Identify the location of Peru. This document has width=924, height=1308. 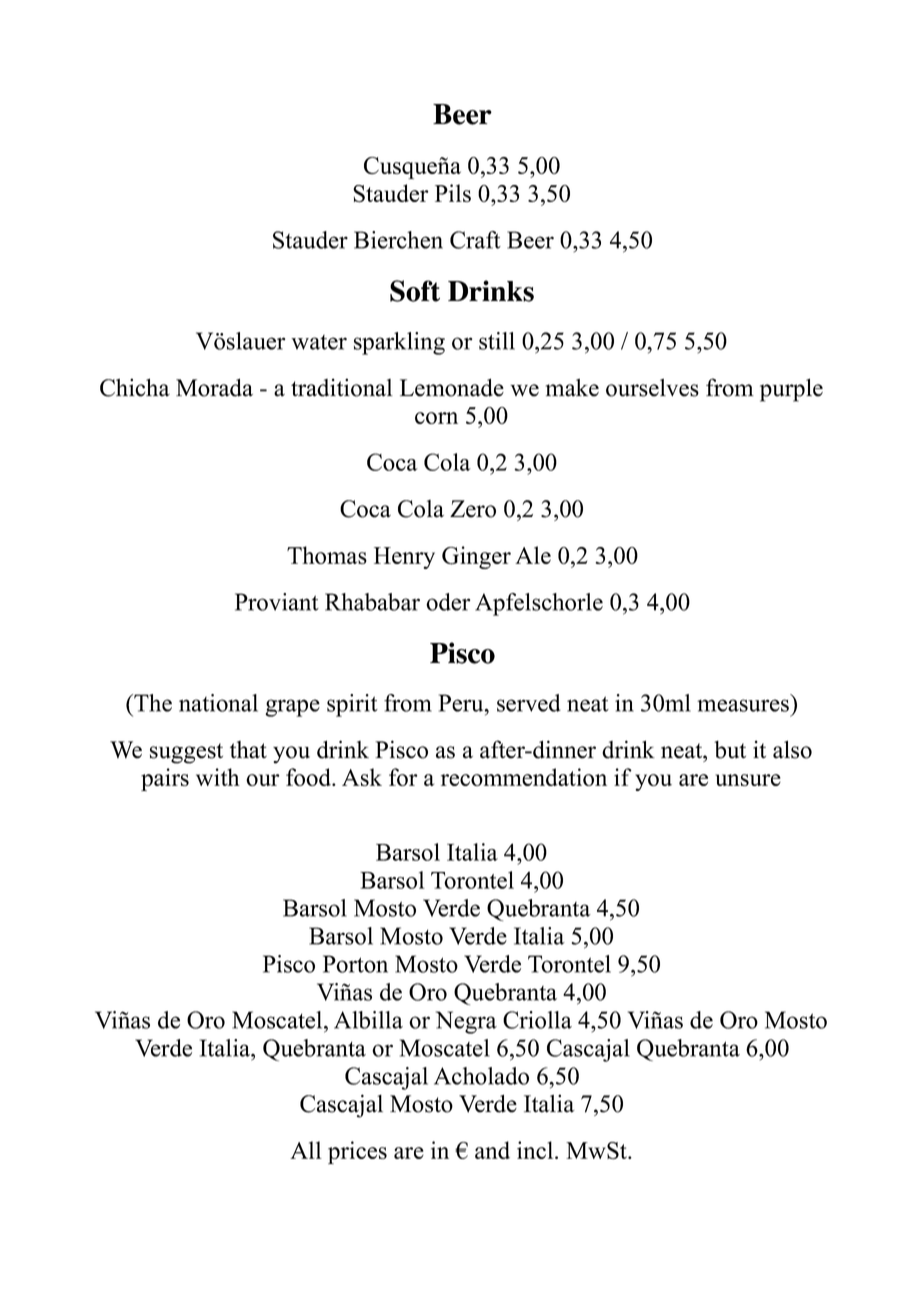
(462, 703).
